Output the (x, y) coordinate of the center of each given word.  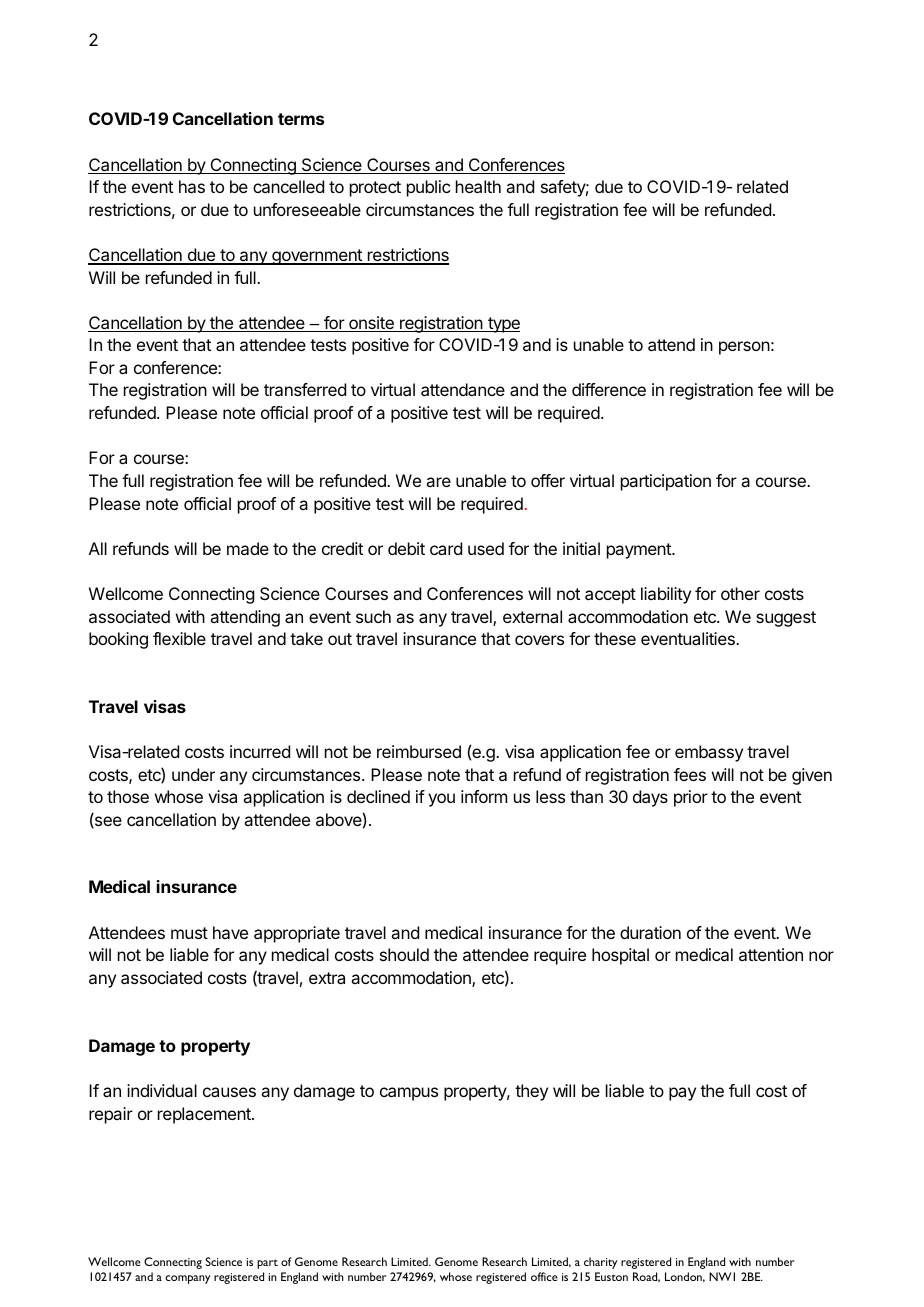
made (248, 548)
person (744, 348)
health (478, 186)
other (740, 593)
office (544, 1276)
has (192, 186)
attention (771, 954)
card (446, 548)
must (189, 933)
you (441, 800)
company (187, 1279)
